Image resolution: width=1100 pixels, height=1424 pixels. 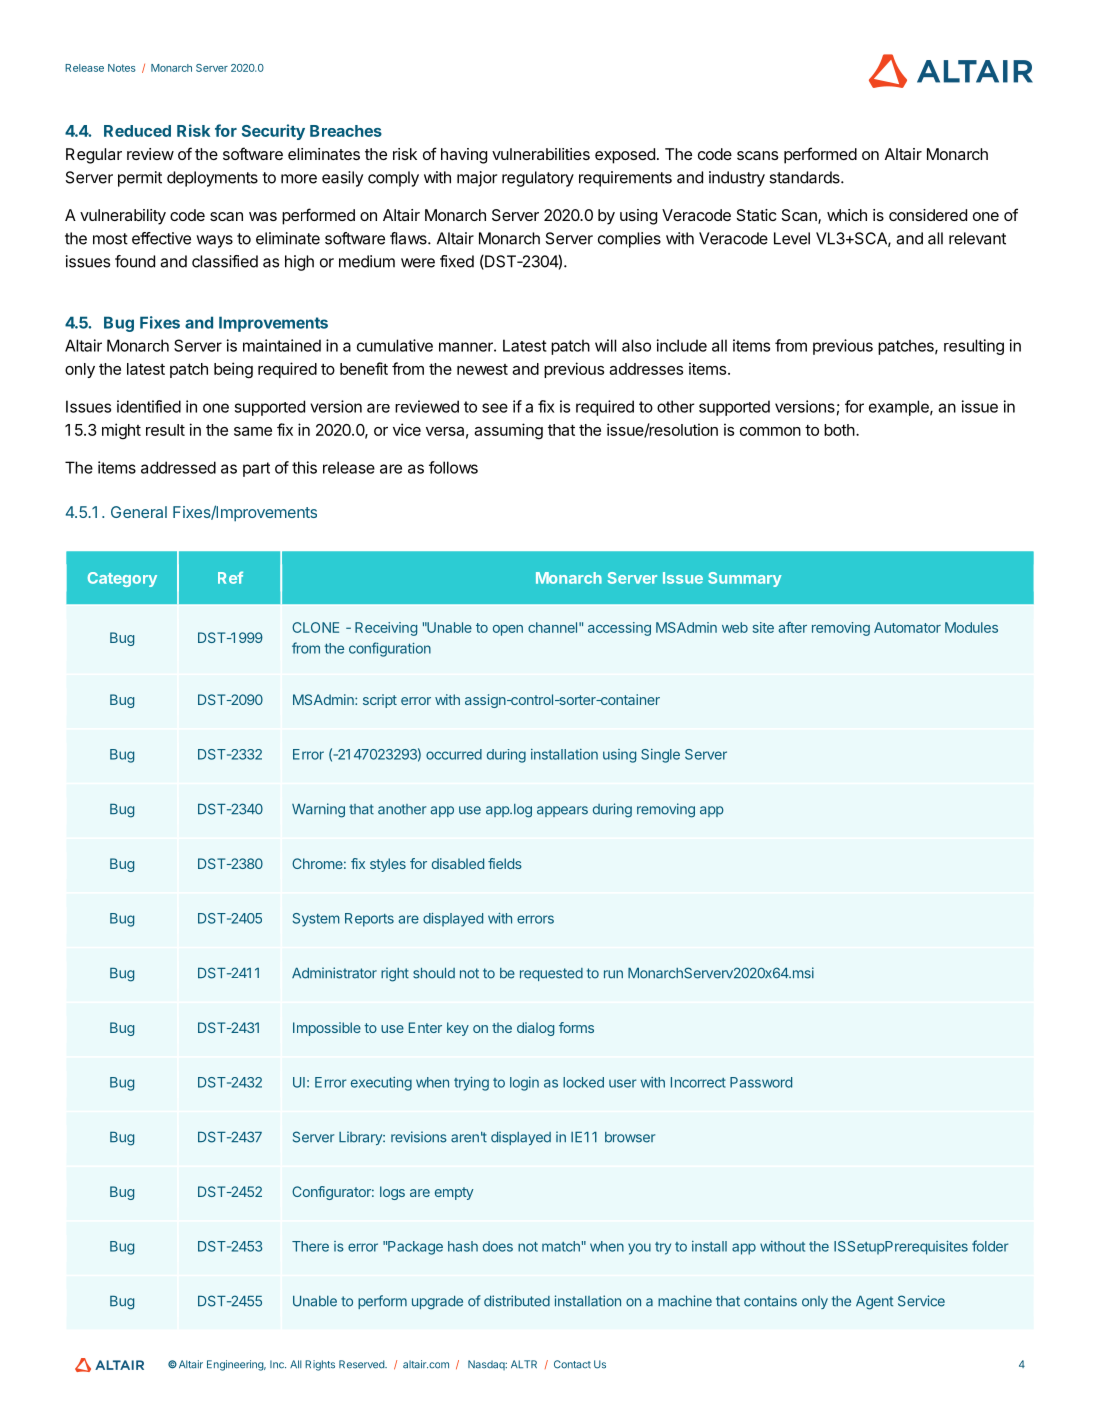 I want to click on CLONE, so click(x=315, y=627).
